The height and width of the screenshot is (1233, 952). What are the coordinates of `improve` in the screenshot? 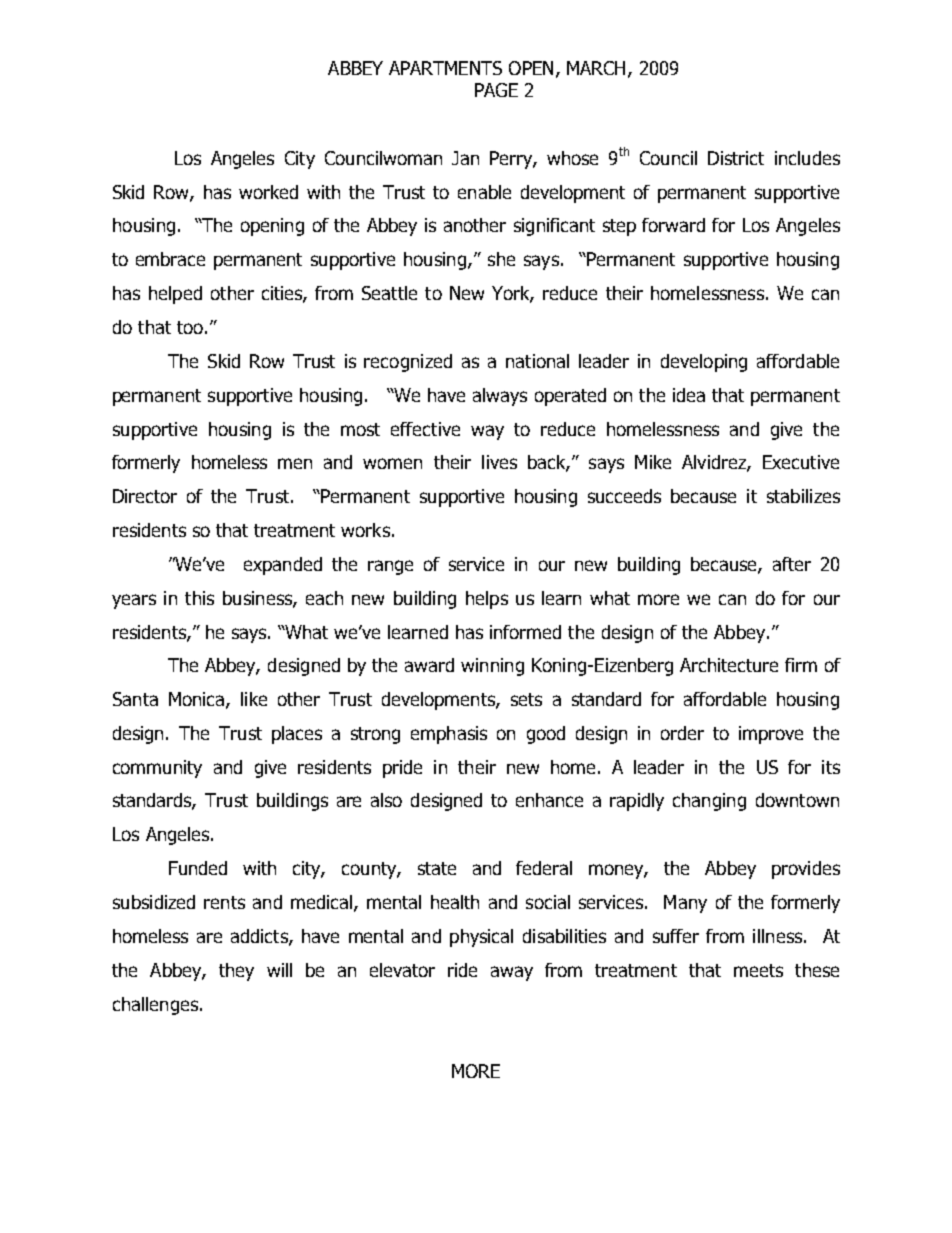 It's located at (771, 735).
